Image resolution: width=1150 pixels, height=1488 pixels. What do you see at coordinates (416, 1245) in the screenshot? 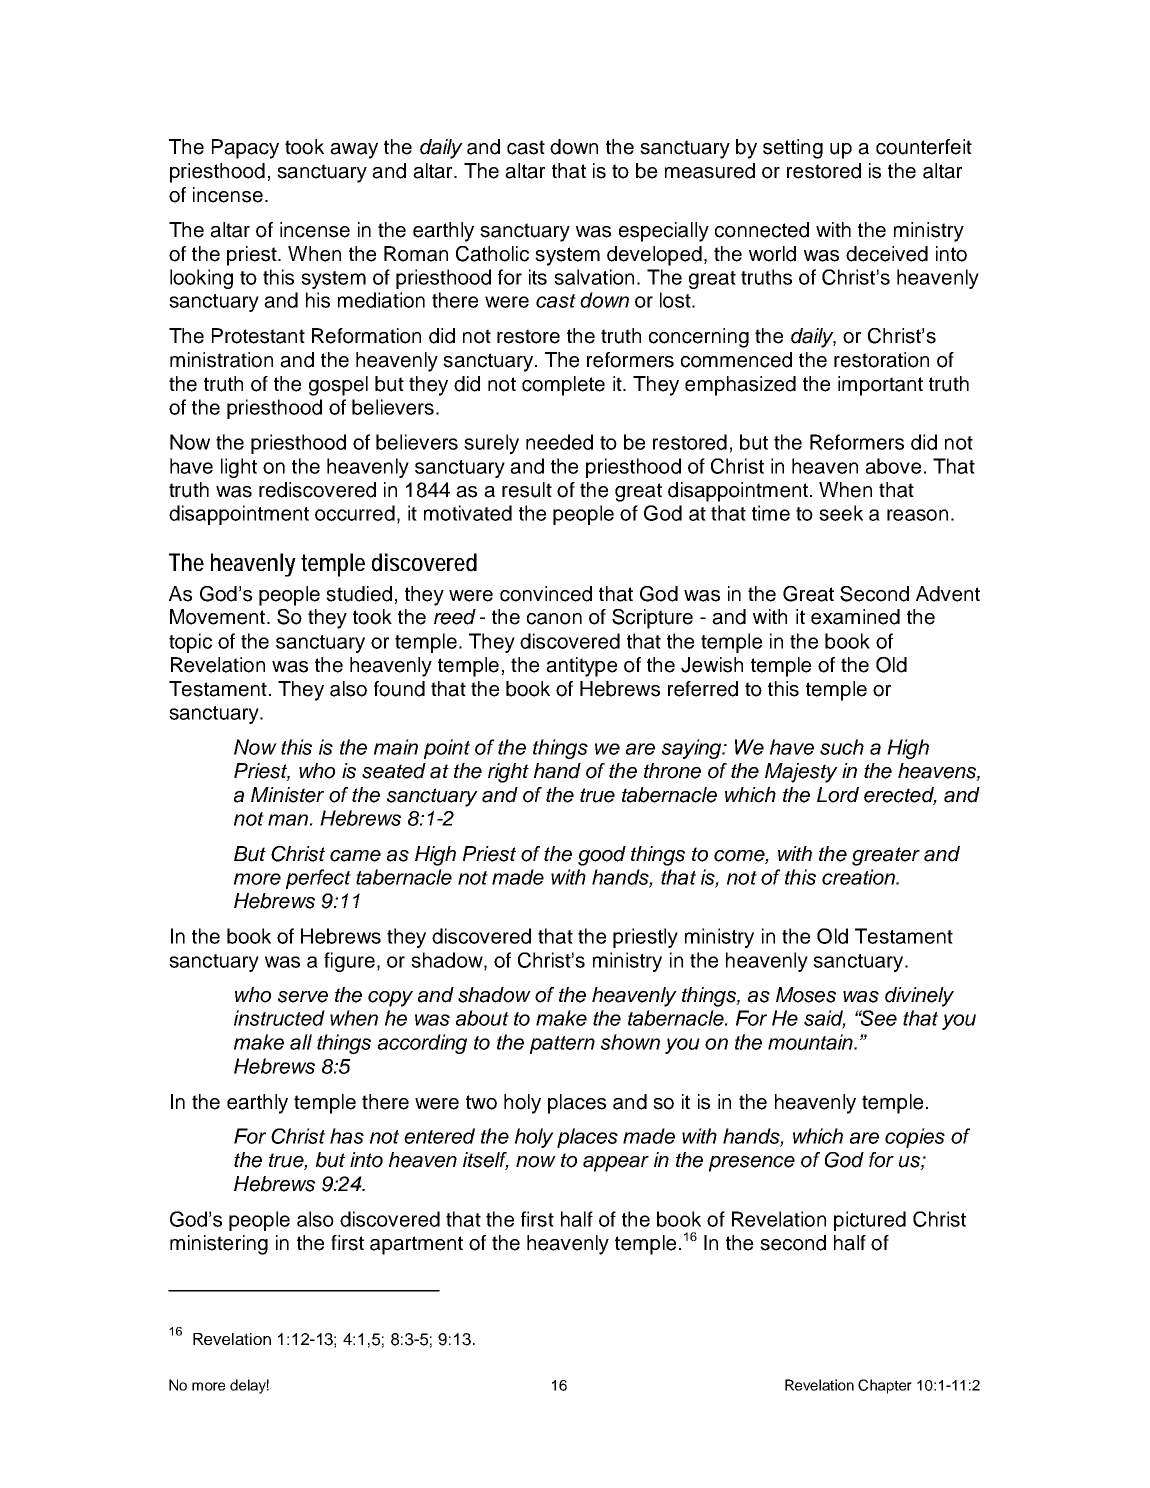
I see `apartment` at bounding box center [416, 1245].
